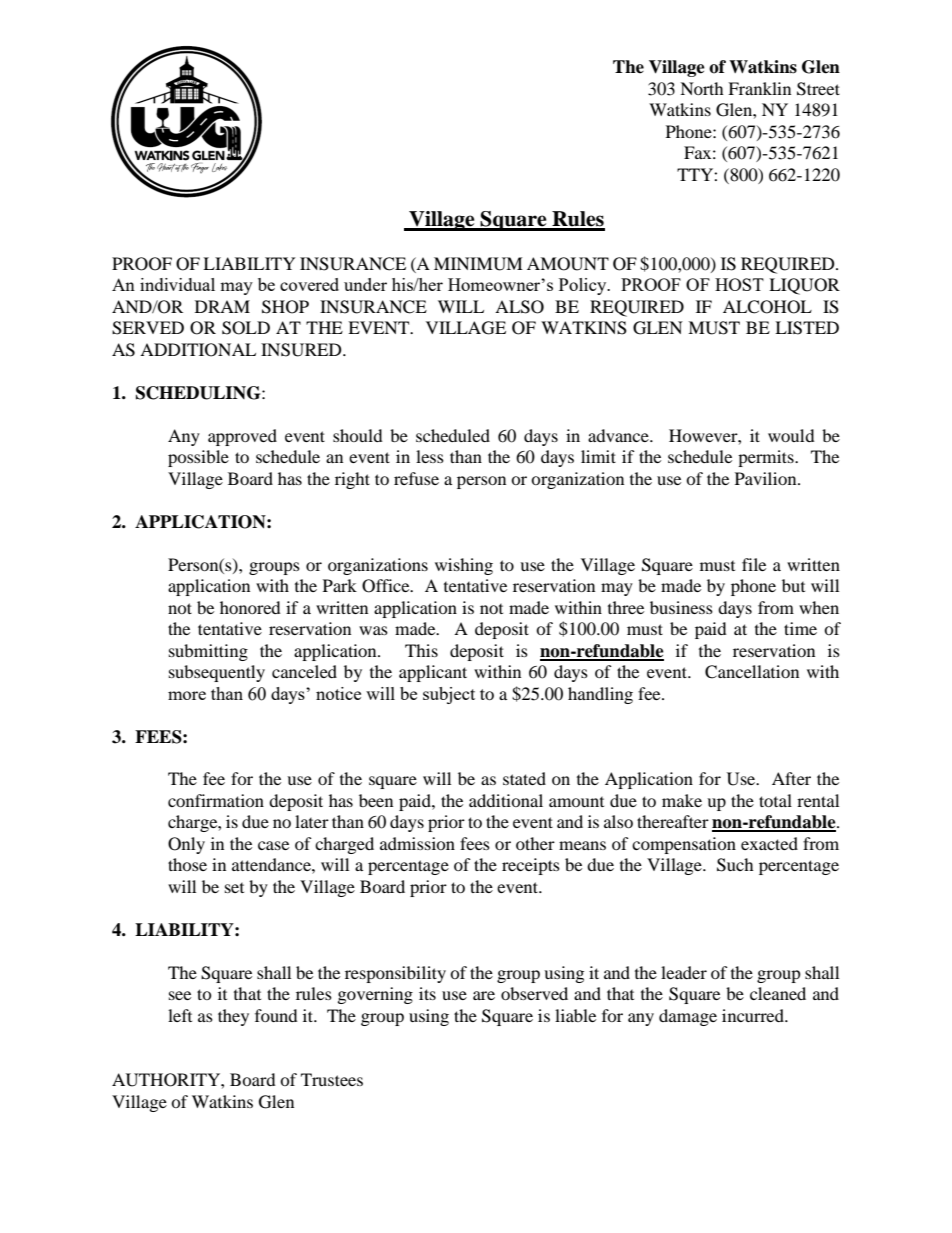 This screenshot has height=1233, width=952. I want to click on they, so click(233, 1017).
